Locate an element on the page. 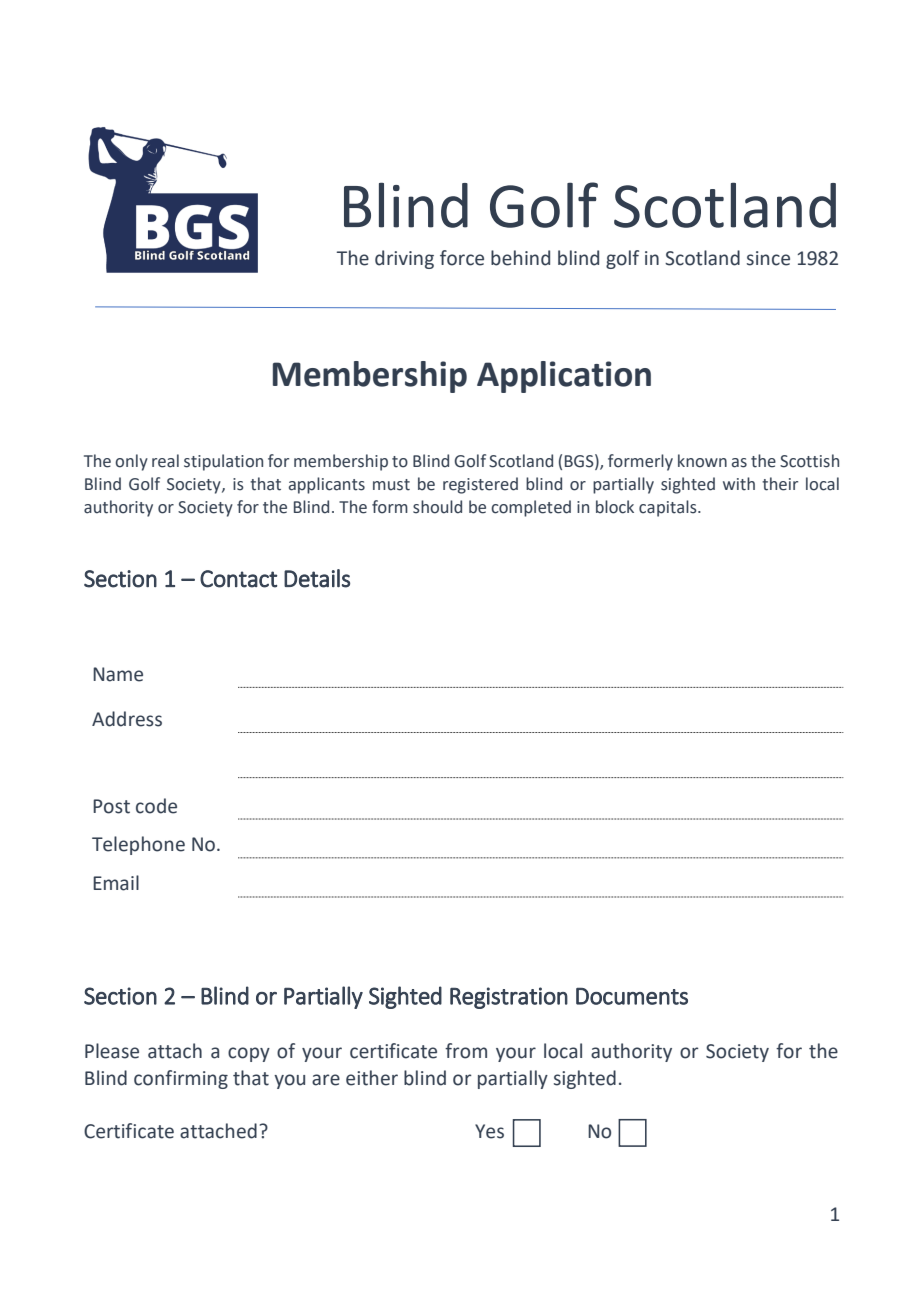  capitals is located at coordinates (669, 508).
